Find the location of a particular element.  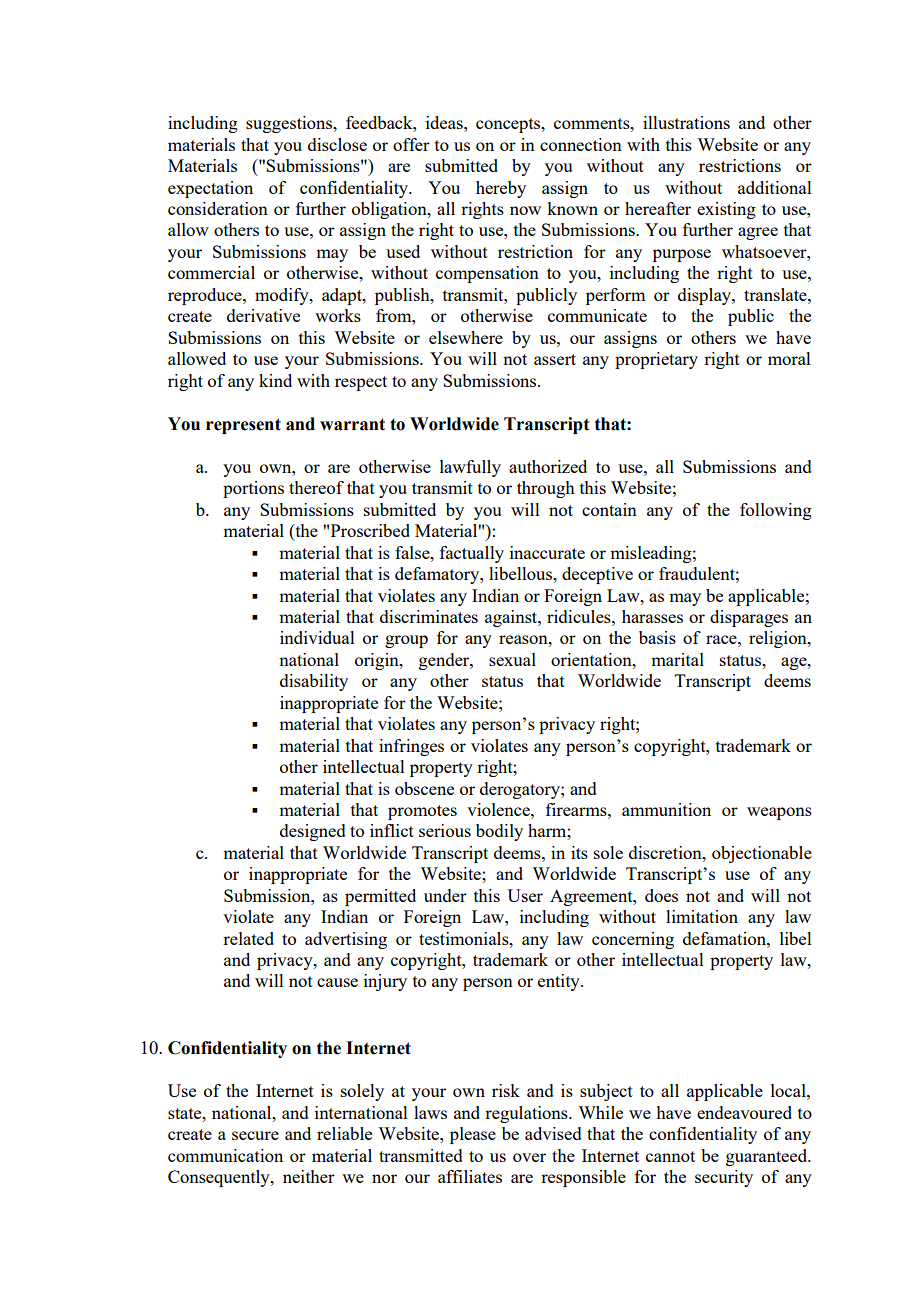

kind is located at coordinates (275, 380).
